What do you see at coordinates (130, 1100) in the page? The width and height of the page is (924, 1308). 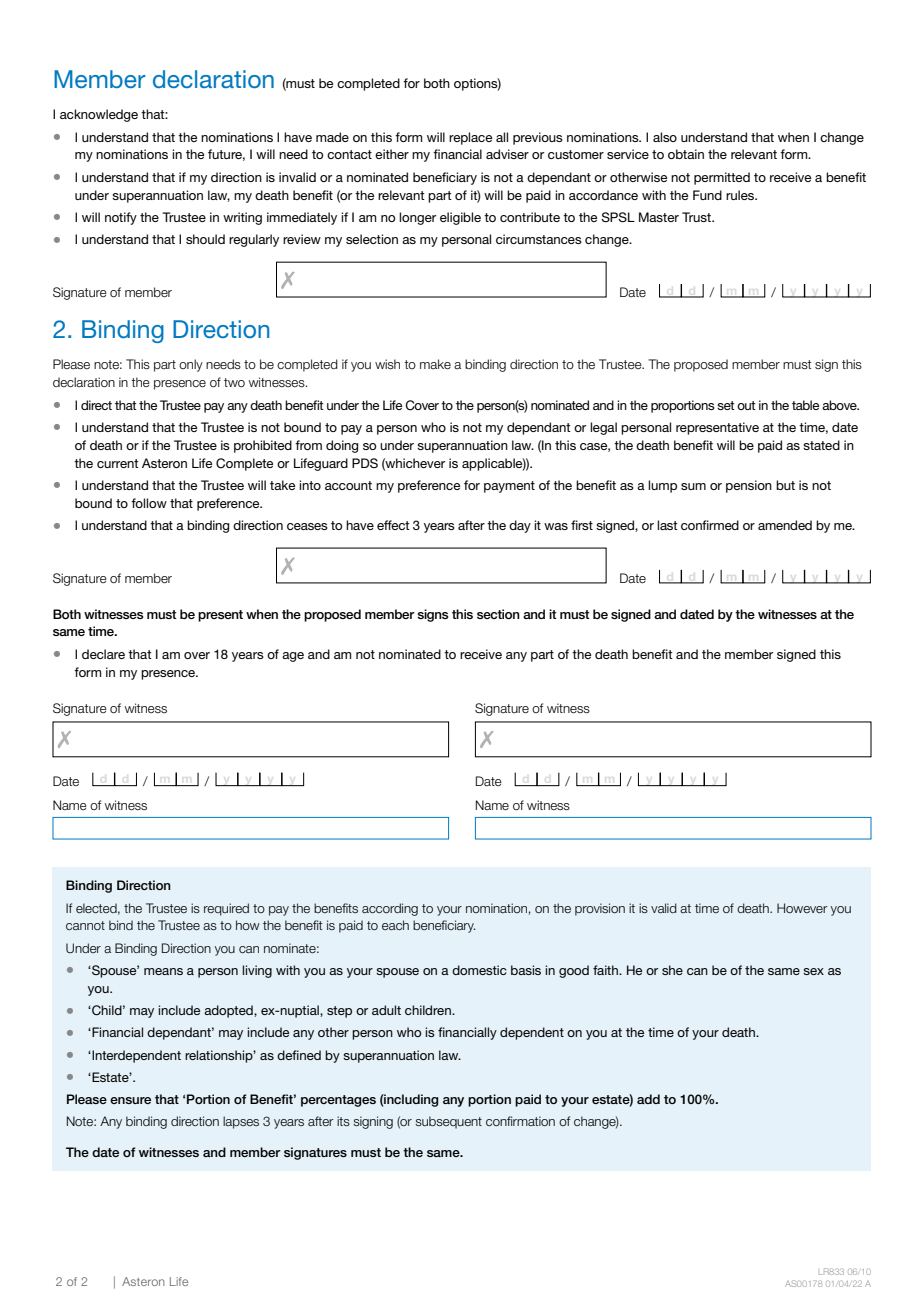 I see `ensure` at bounding box center [130, 1100].
